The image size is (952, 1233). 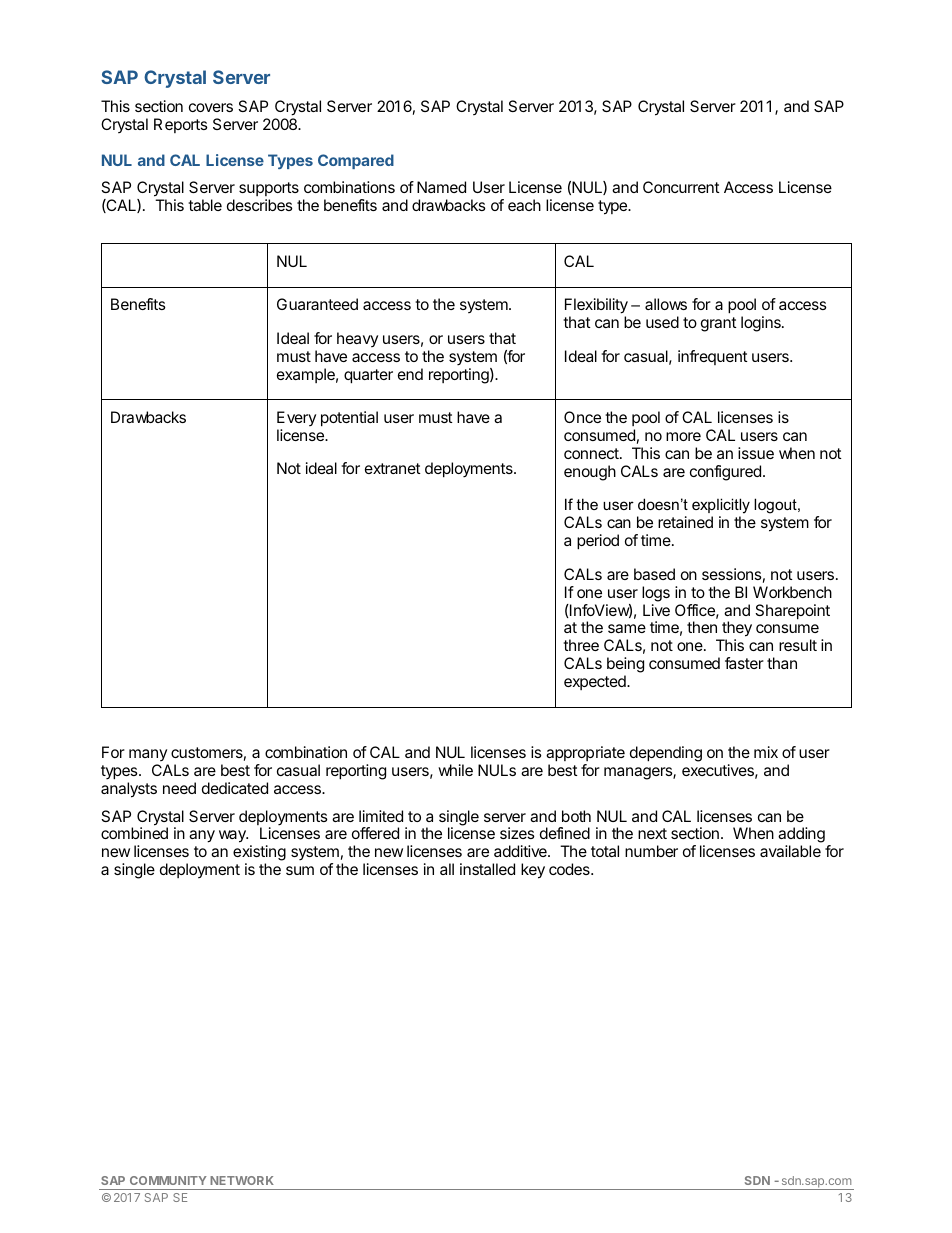 What do you see at coordinates (181, 125) in the screenshot?
I see `Reports` at bounding box center [181, 125].
